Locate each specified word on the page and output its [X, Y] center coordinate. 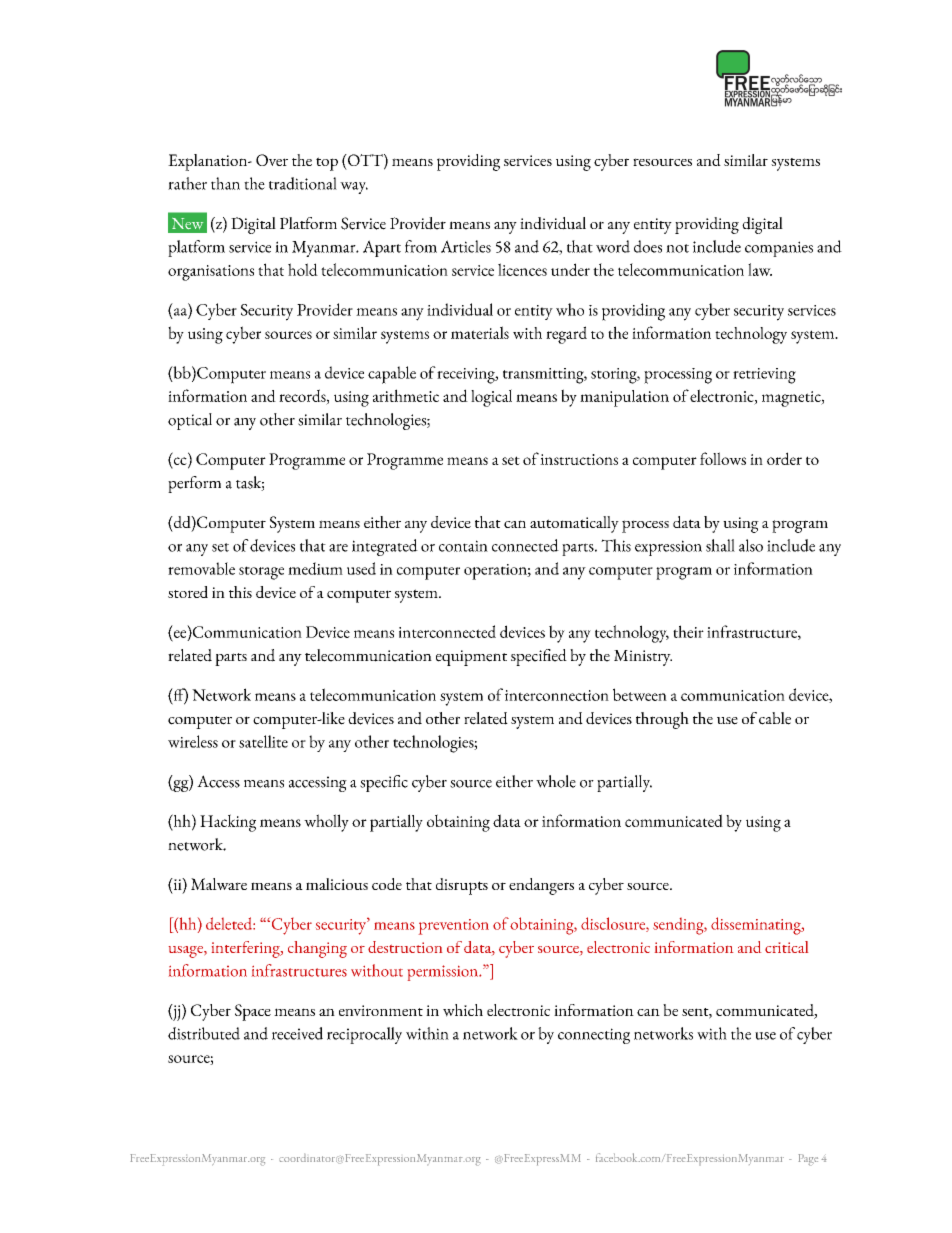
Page [808, 1160]
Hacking [228, 823]
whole [556, 781]
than [225, 183]
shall [720, 545]
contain [463, 546]
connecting [594, 1036]
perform [194, 484]
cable [775, 718]
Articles [466, 246]
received [297, 1033]
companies [779, 249]
